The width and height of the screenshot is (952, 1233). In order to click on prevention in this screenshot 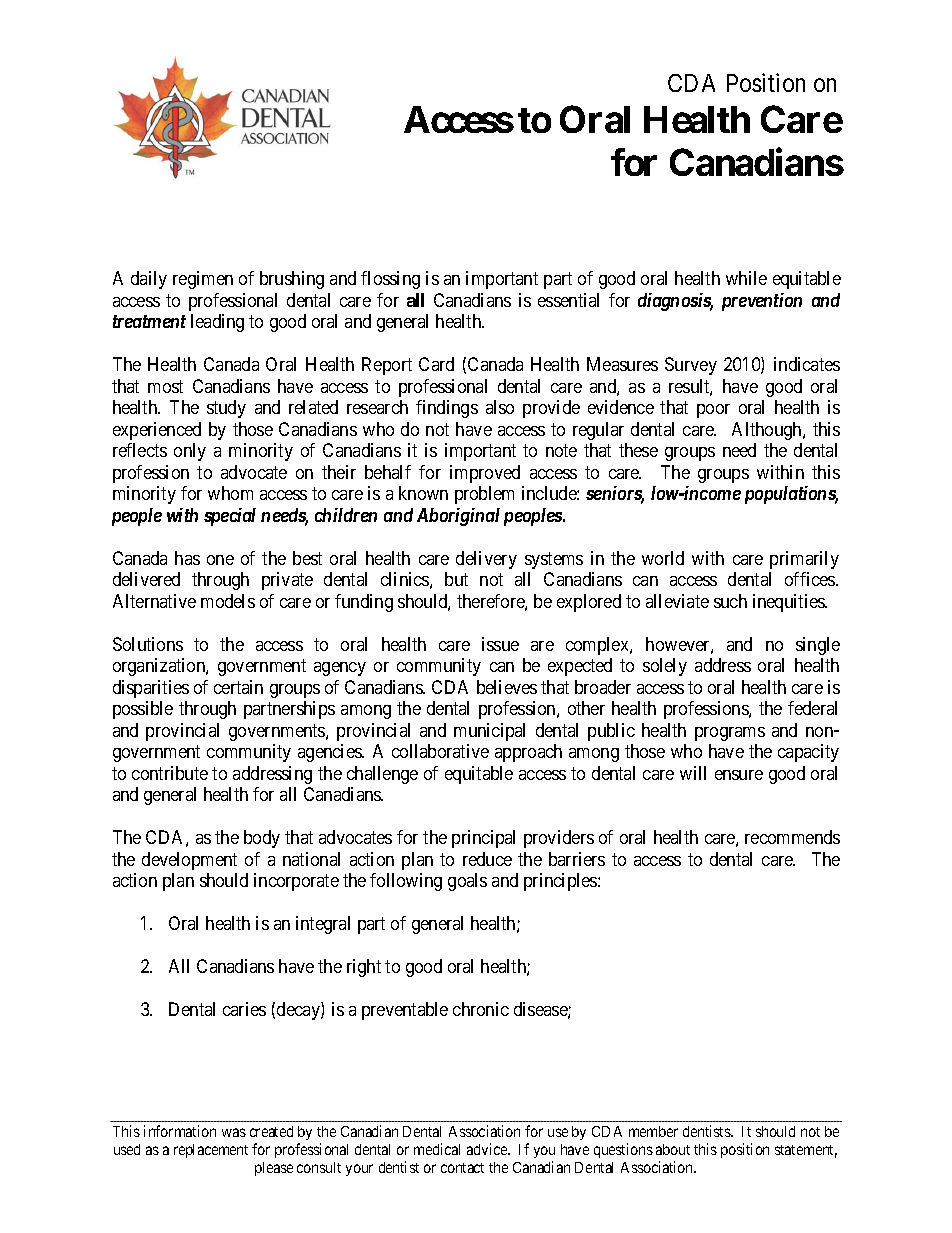, I will do `click(762, 302)`.
